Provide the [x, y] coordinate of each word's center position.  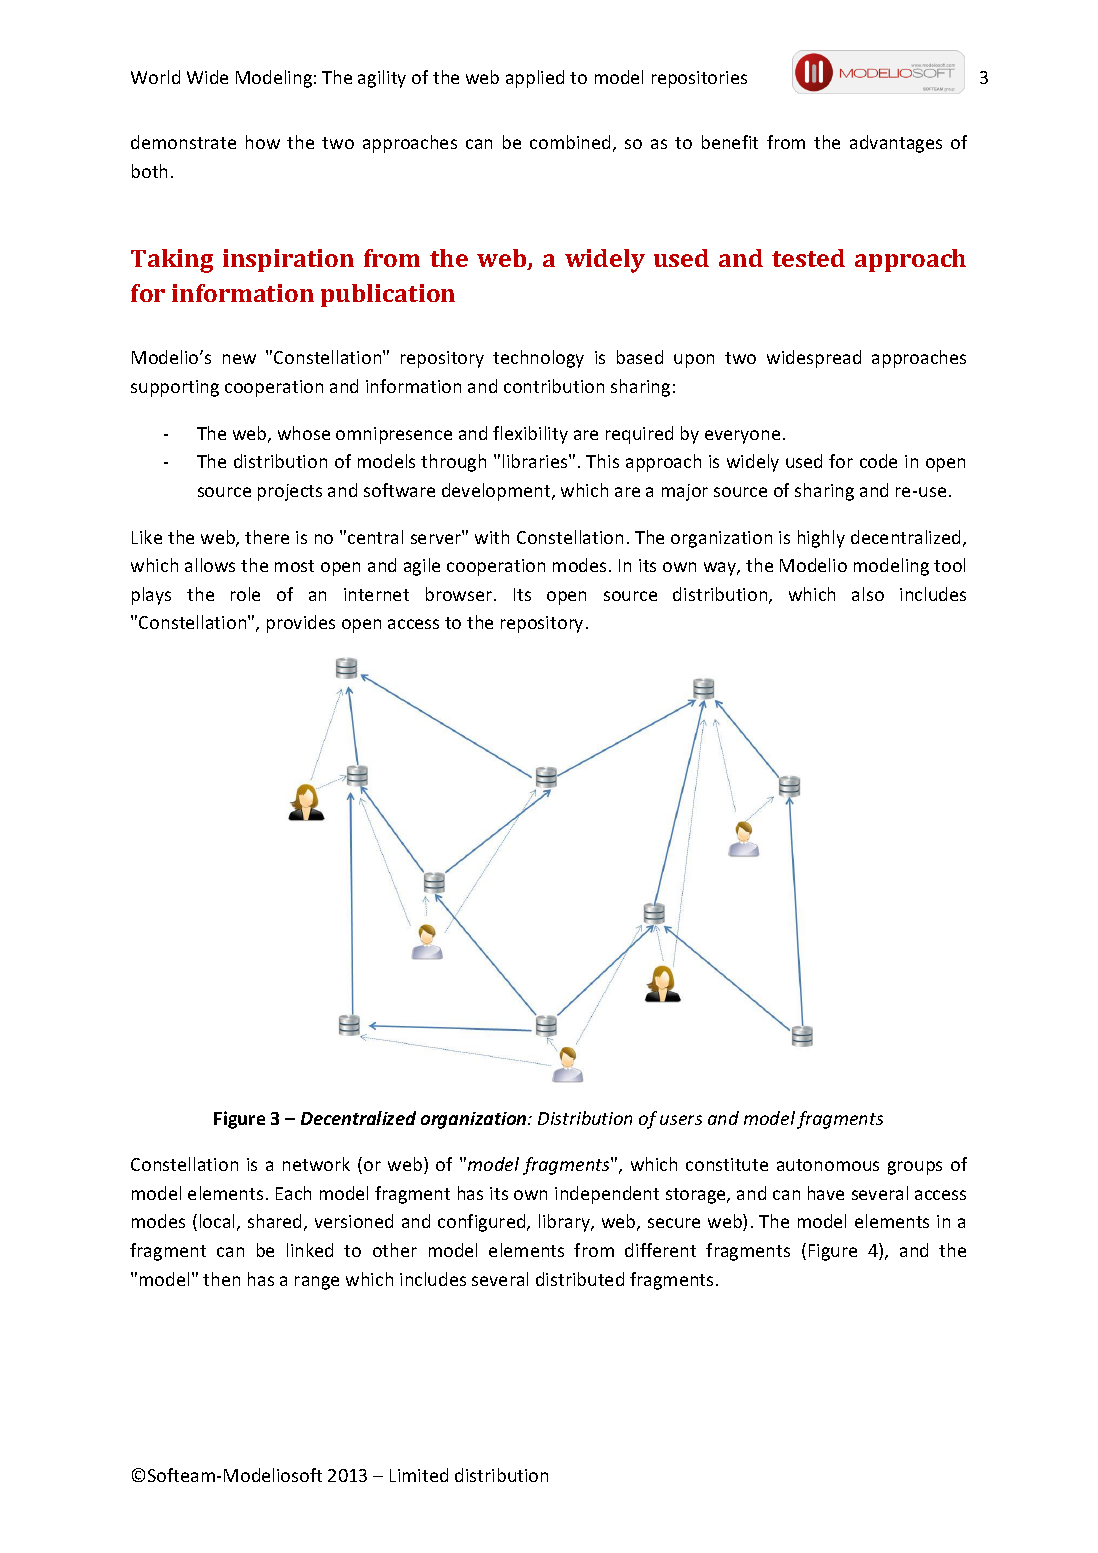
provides [301, 624]
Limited [419, 1475]
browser [460, 594]
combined [570, 142]
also [868, 594]
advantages [896, 144]
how [263, 142]
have [826, 1193]
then [221, 1279]
